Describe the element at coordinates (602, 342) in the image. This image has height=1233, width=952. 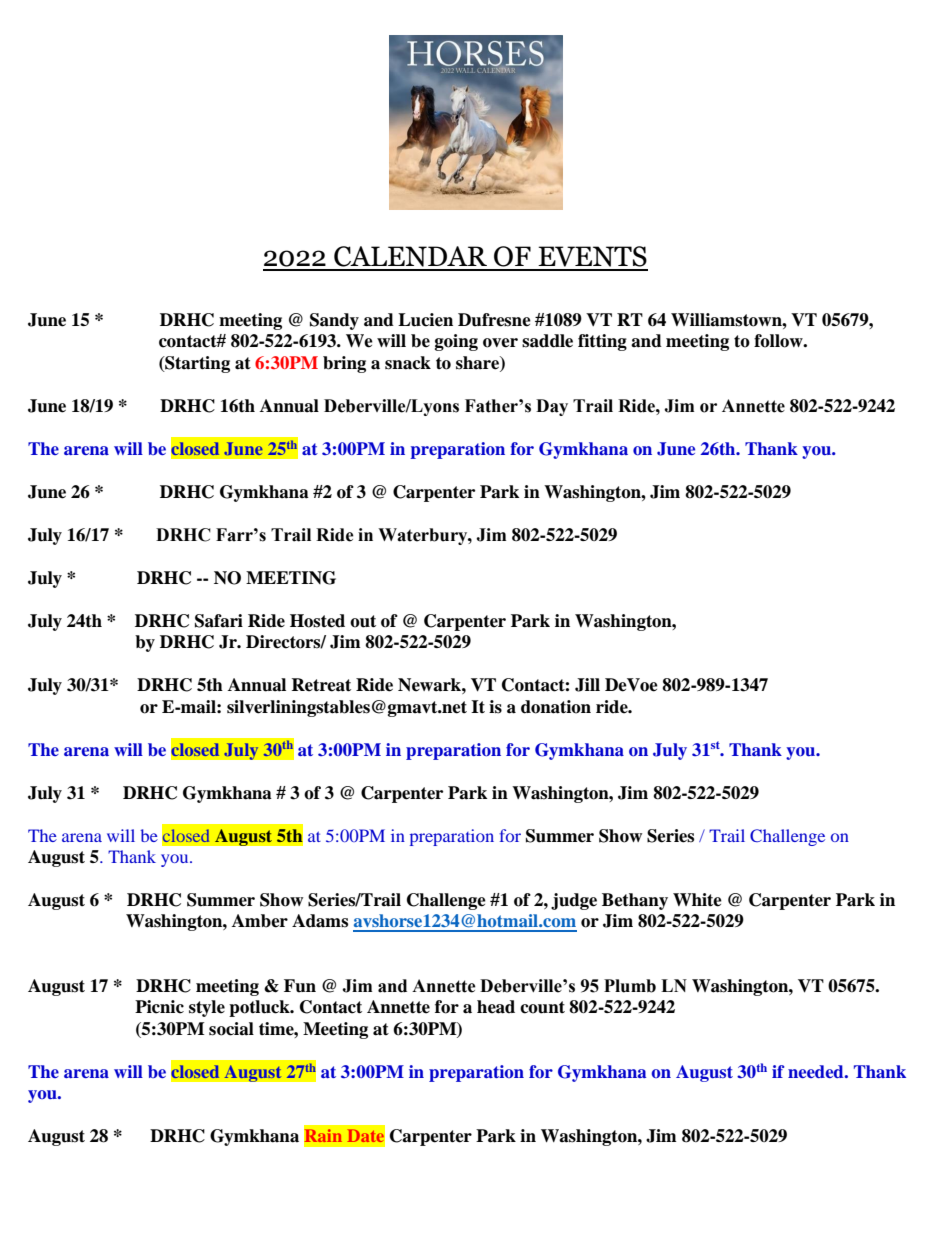
I see `fitting` at that location.
